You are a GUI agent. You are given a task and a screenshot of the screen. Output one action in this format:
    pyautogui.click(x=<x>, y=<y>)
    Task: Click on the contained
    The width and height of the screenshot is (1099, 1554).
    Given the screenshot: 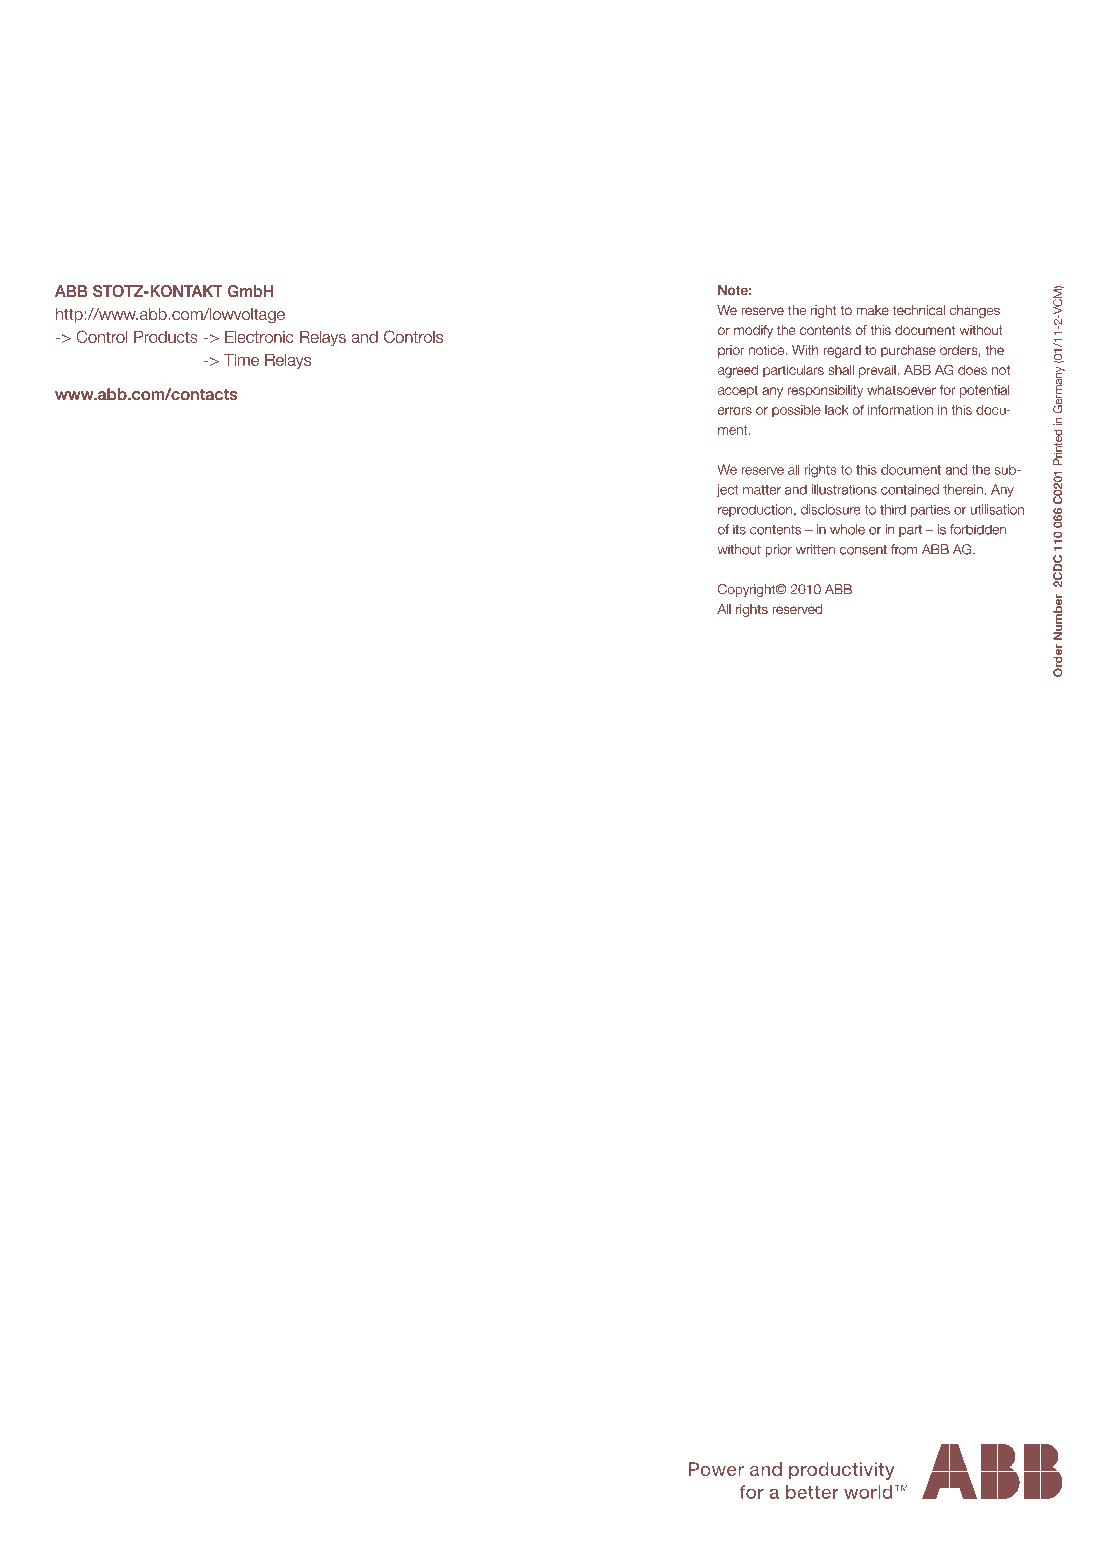 What is the action you would take?
    pyautogui.click(x=910, y=489)
